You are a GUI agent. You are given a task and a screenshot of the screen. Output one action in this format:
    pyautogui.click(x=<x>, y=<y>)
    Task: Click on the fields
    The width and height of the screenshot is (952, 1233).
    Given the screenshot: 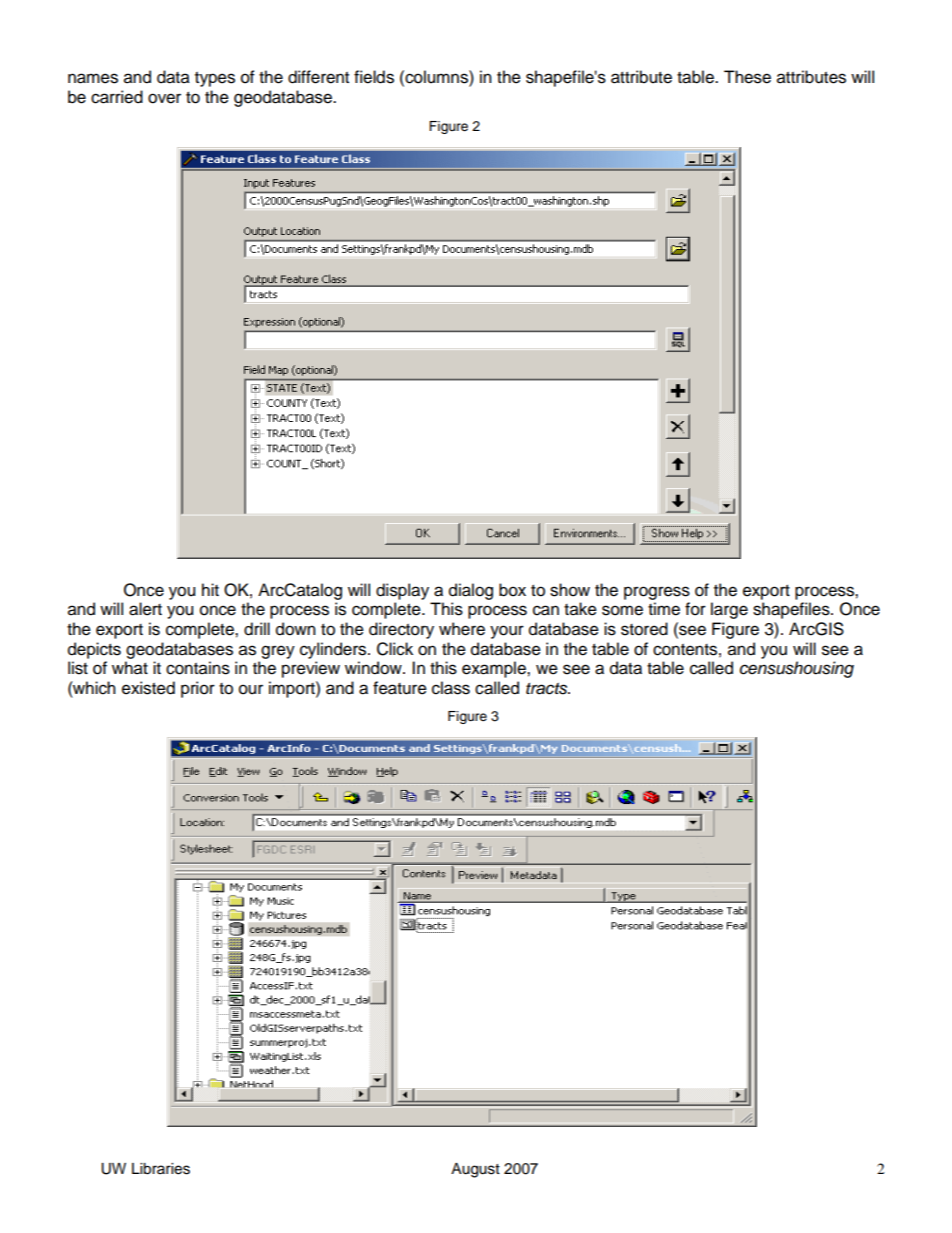 What is the action you would take?
    pyautogui.click(x=374, y=77)
